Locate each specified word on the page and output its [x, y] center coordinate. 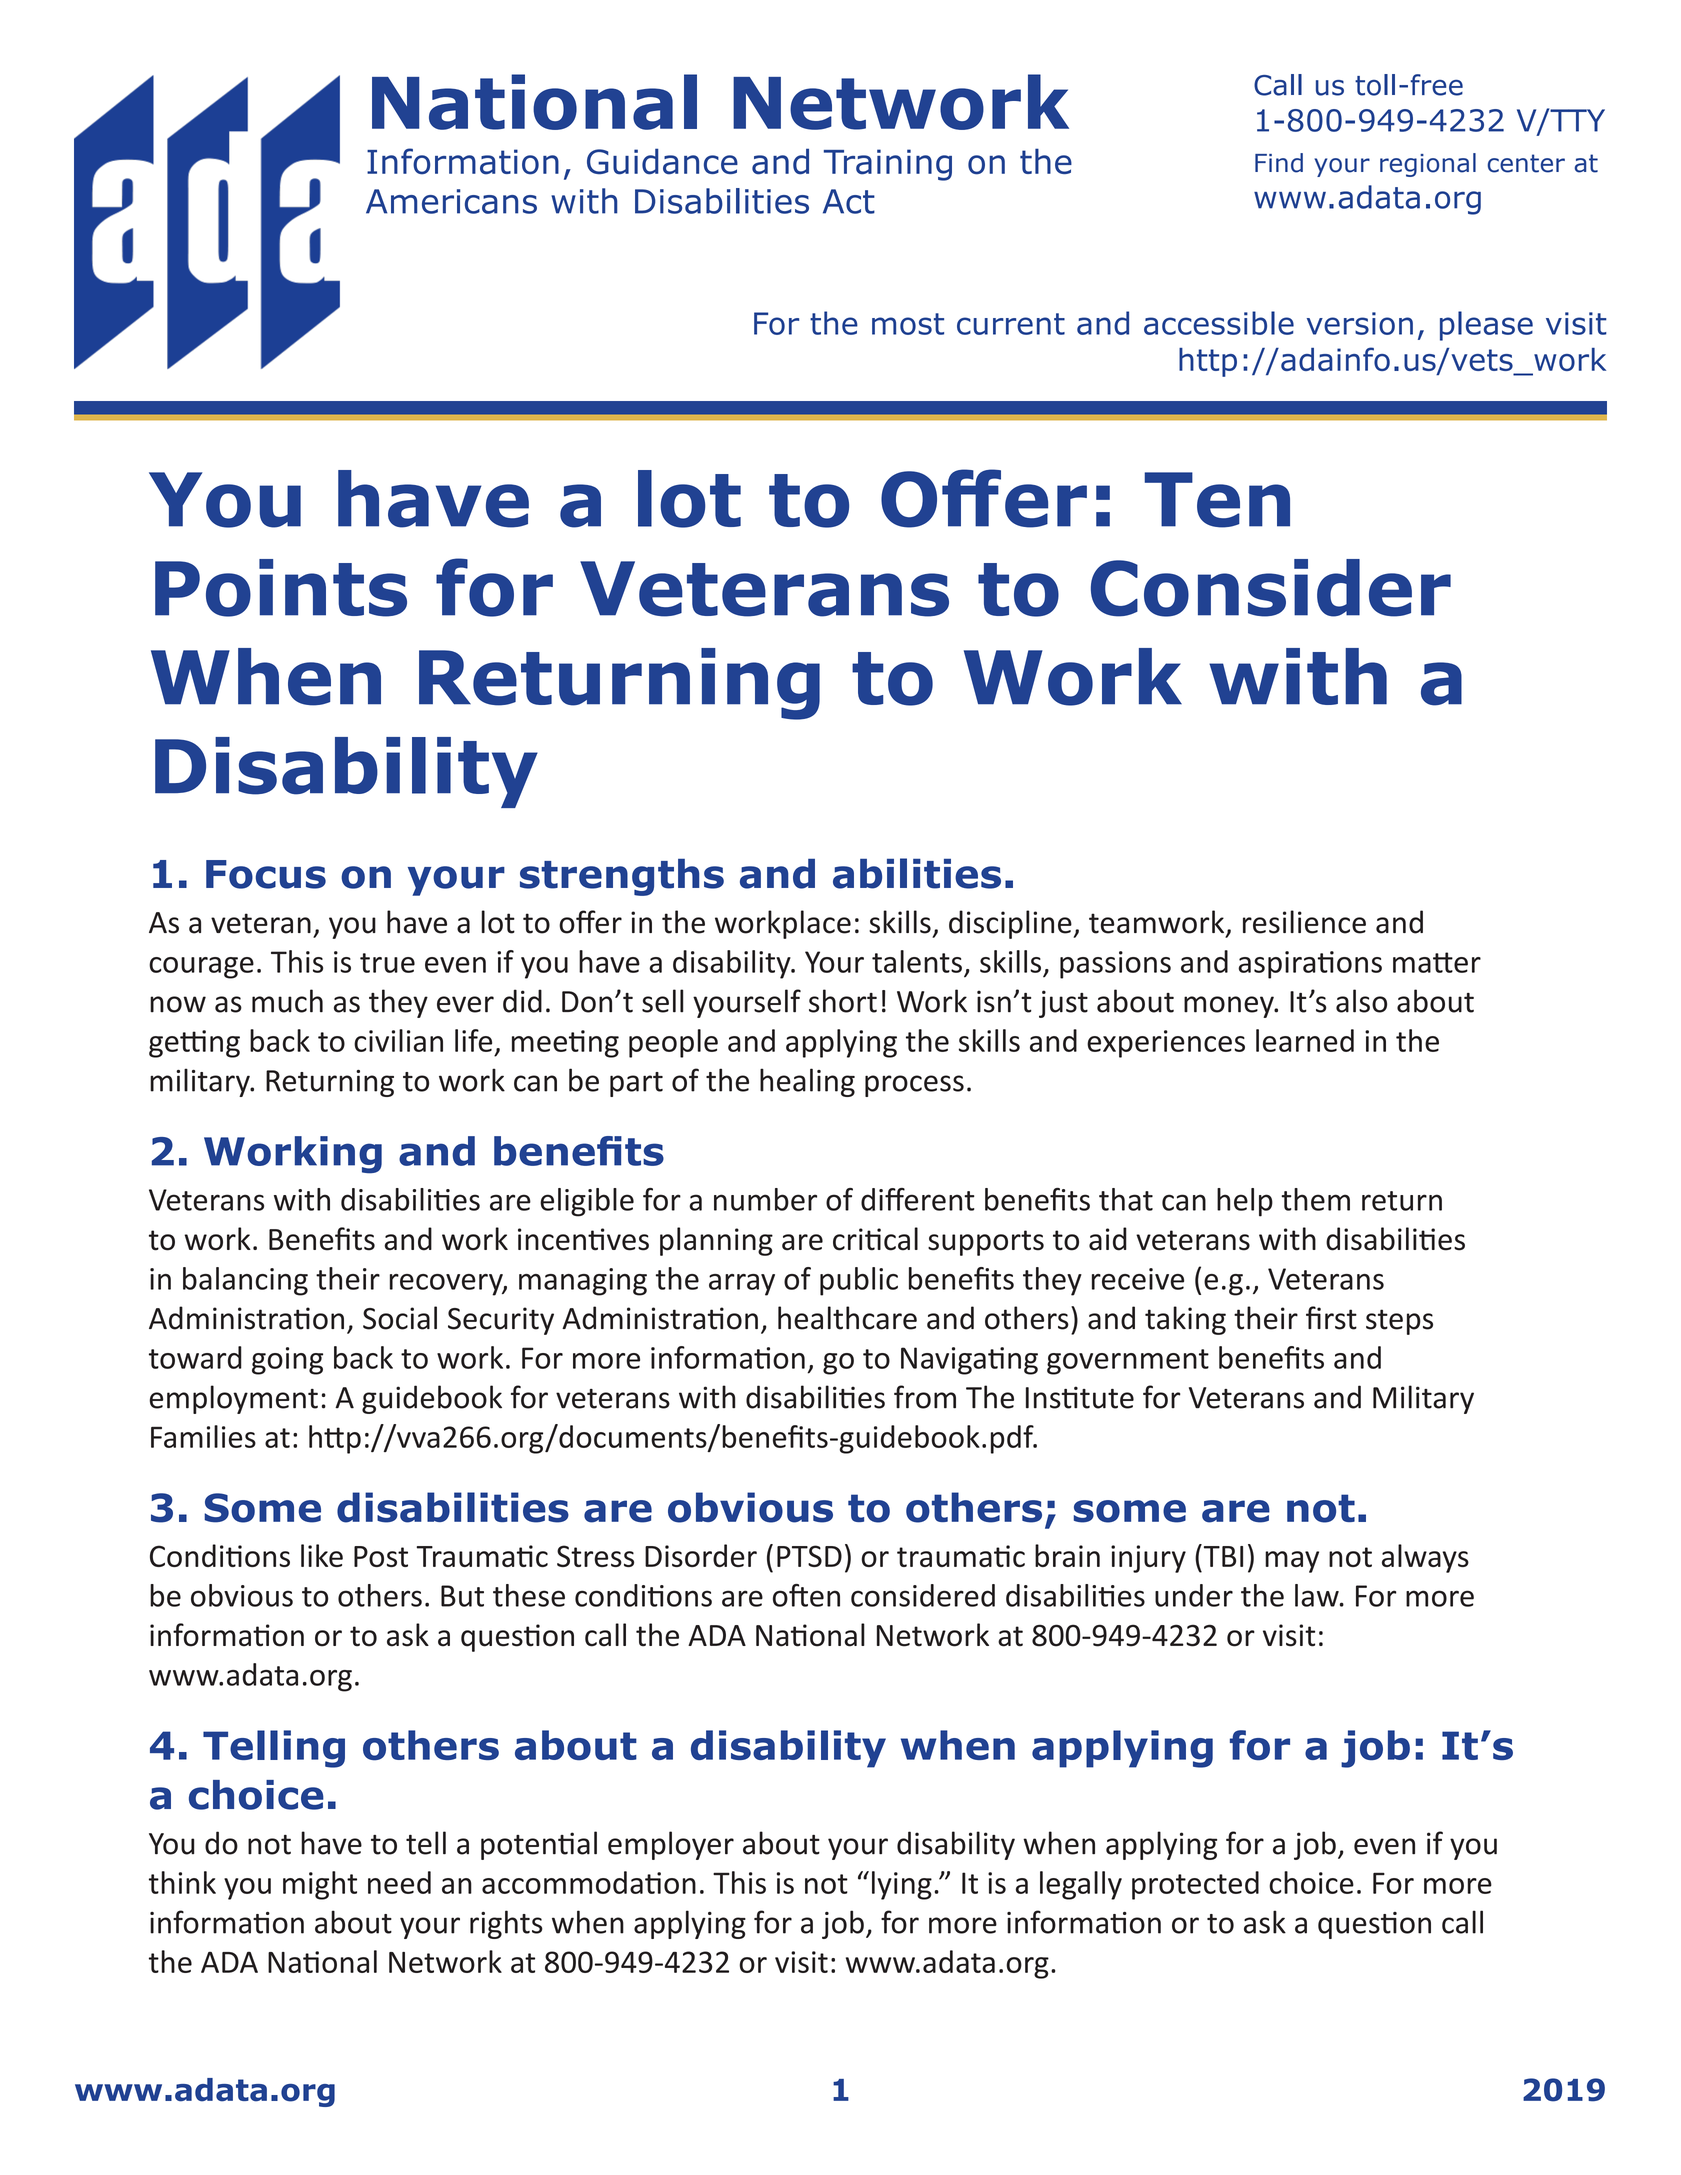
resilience [1304, 922]
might [320, 1885]
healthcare [847, 1318]
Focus [266, 874]
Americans [451, 201]
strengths [622, 877]
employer [671, 1845]
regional [1428, 165]
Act [849, 201]
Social [400, 1318]
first [1331, 1318]
